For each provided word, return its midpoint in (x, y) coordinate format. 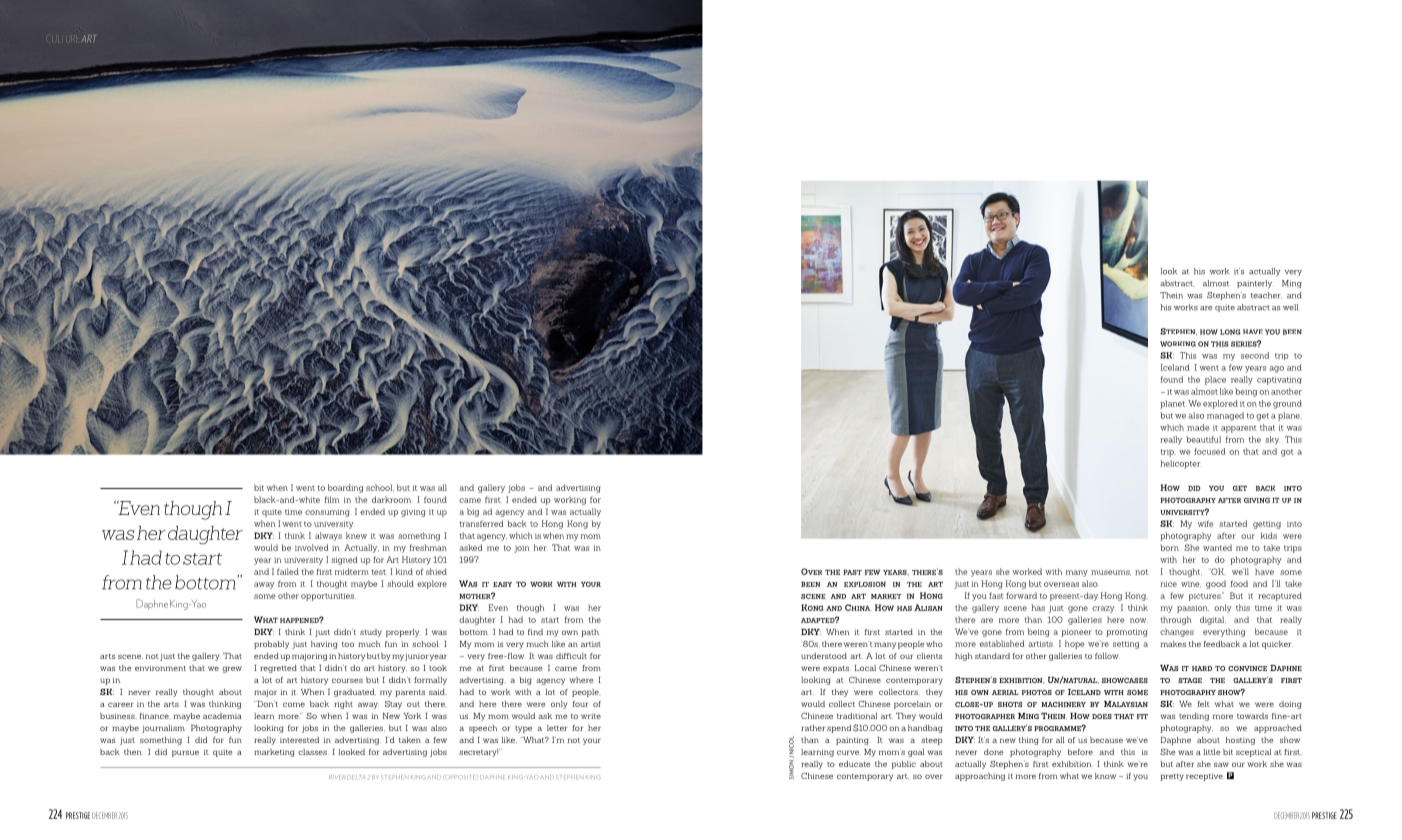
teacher (1266, 295)
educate (855, 764)
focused (1209, 451)
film (332, 499)
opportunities (328, 597)
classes (313, 752)
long (1230, 332)
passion (1193, 609)
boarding (345, 488)
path (590, 633)
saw (1221, 764)
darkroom (392, 499)
